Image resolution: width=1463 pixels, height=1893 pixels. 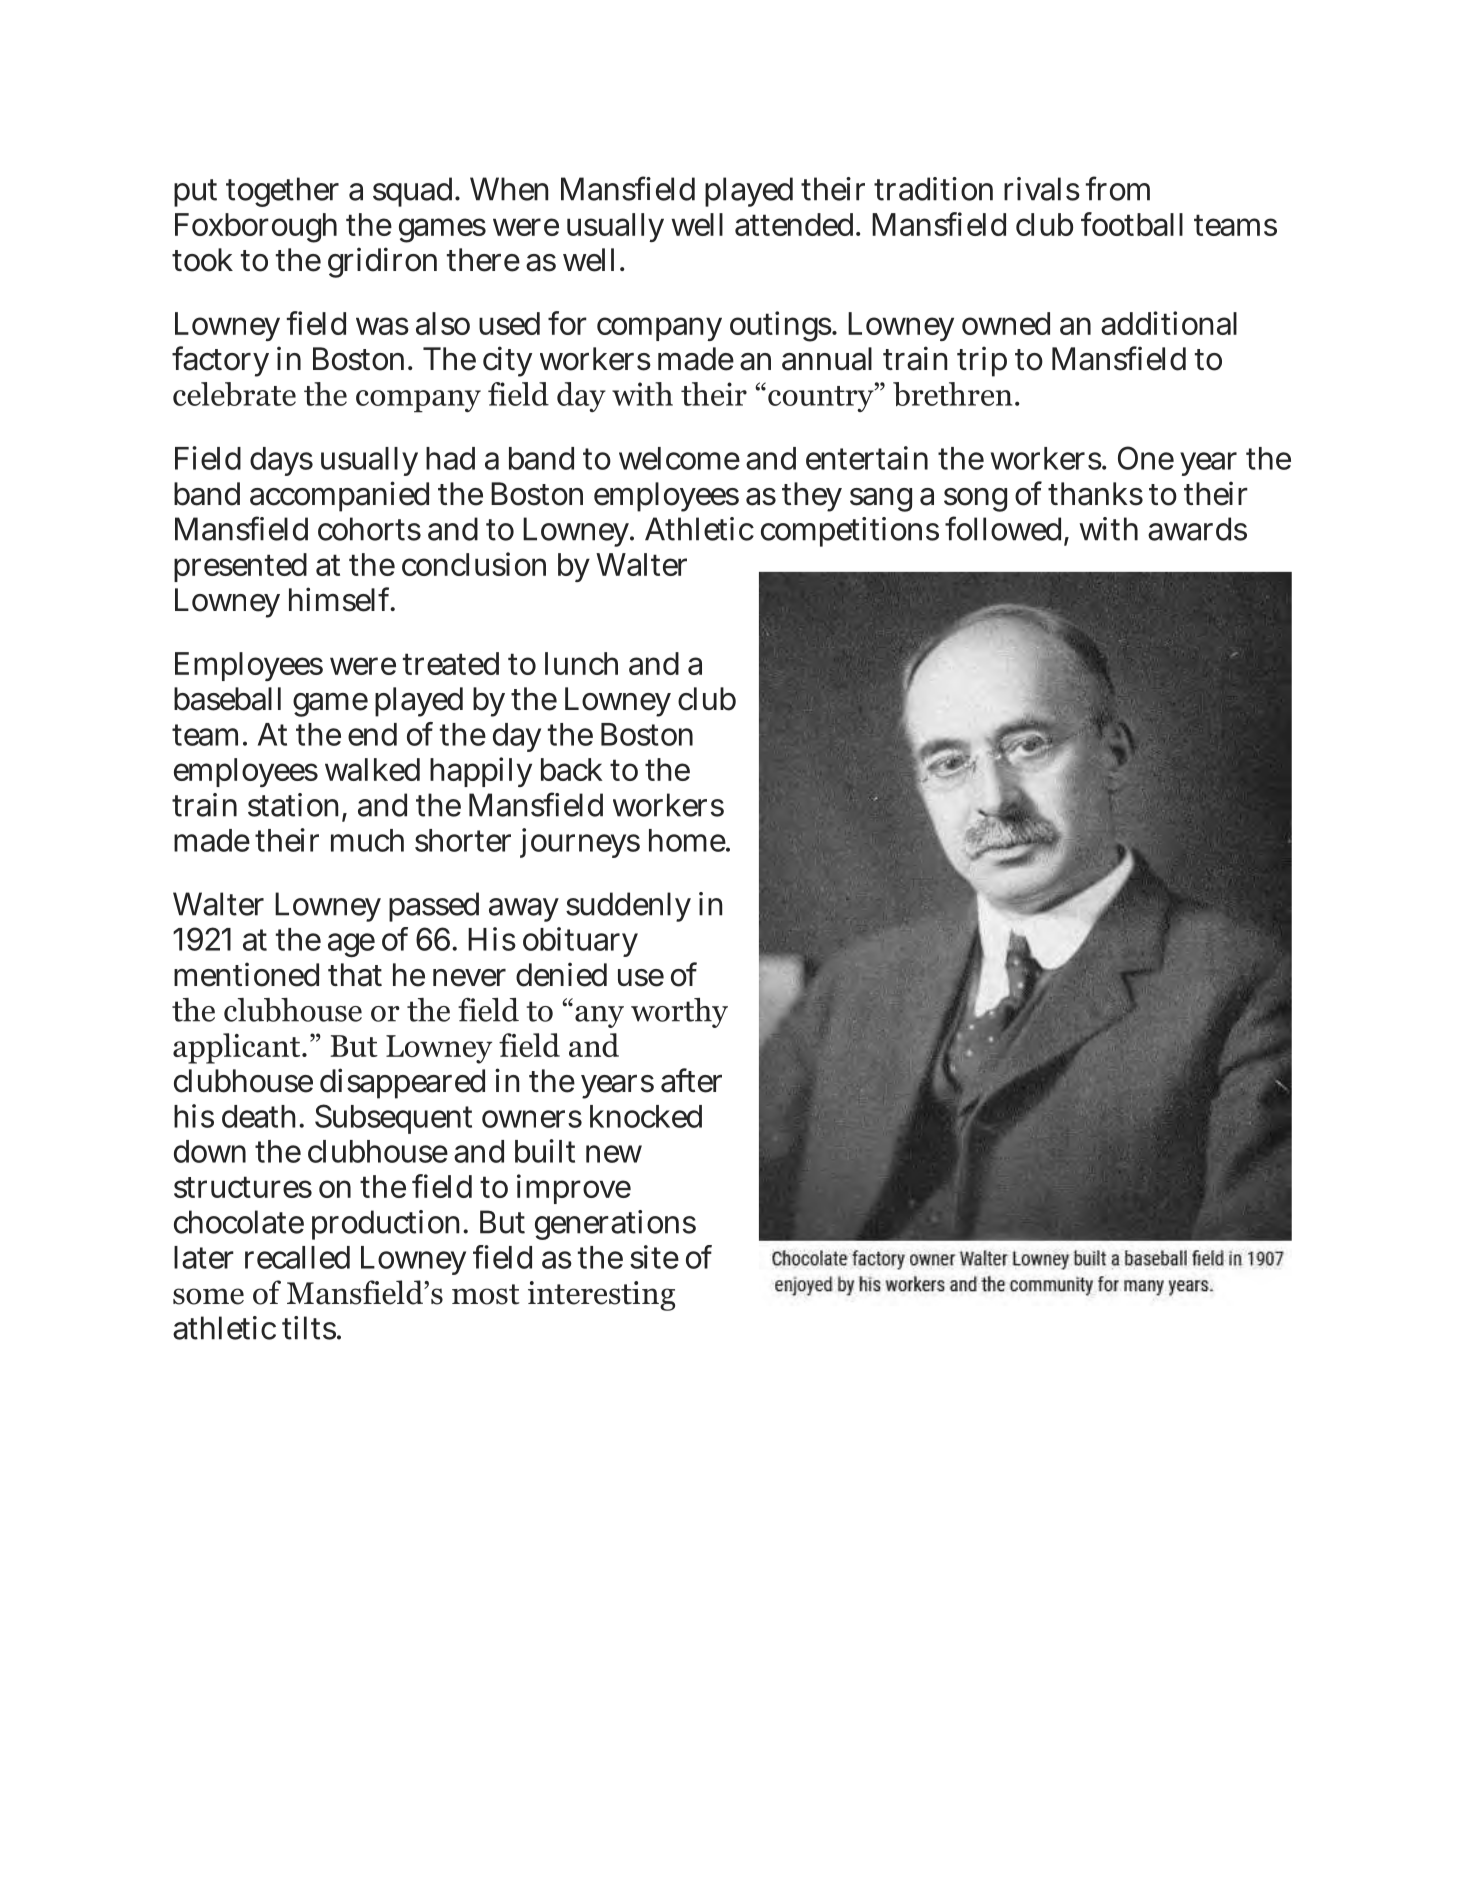 What do you see at coordinates (227, 699) in the screenshot?
I see `baseball` at bounding box center [227, 699].
